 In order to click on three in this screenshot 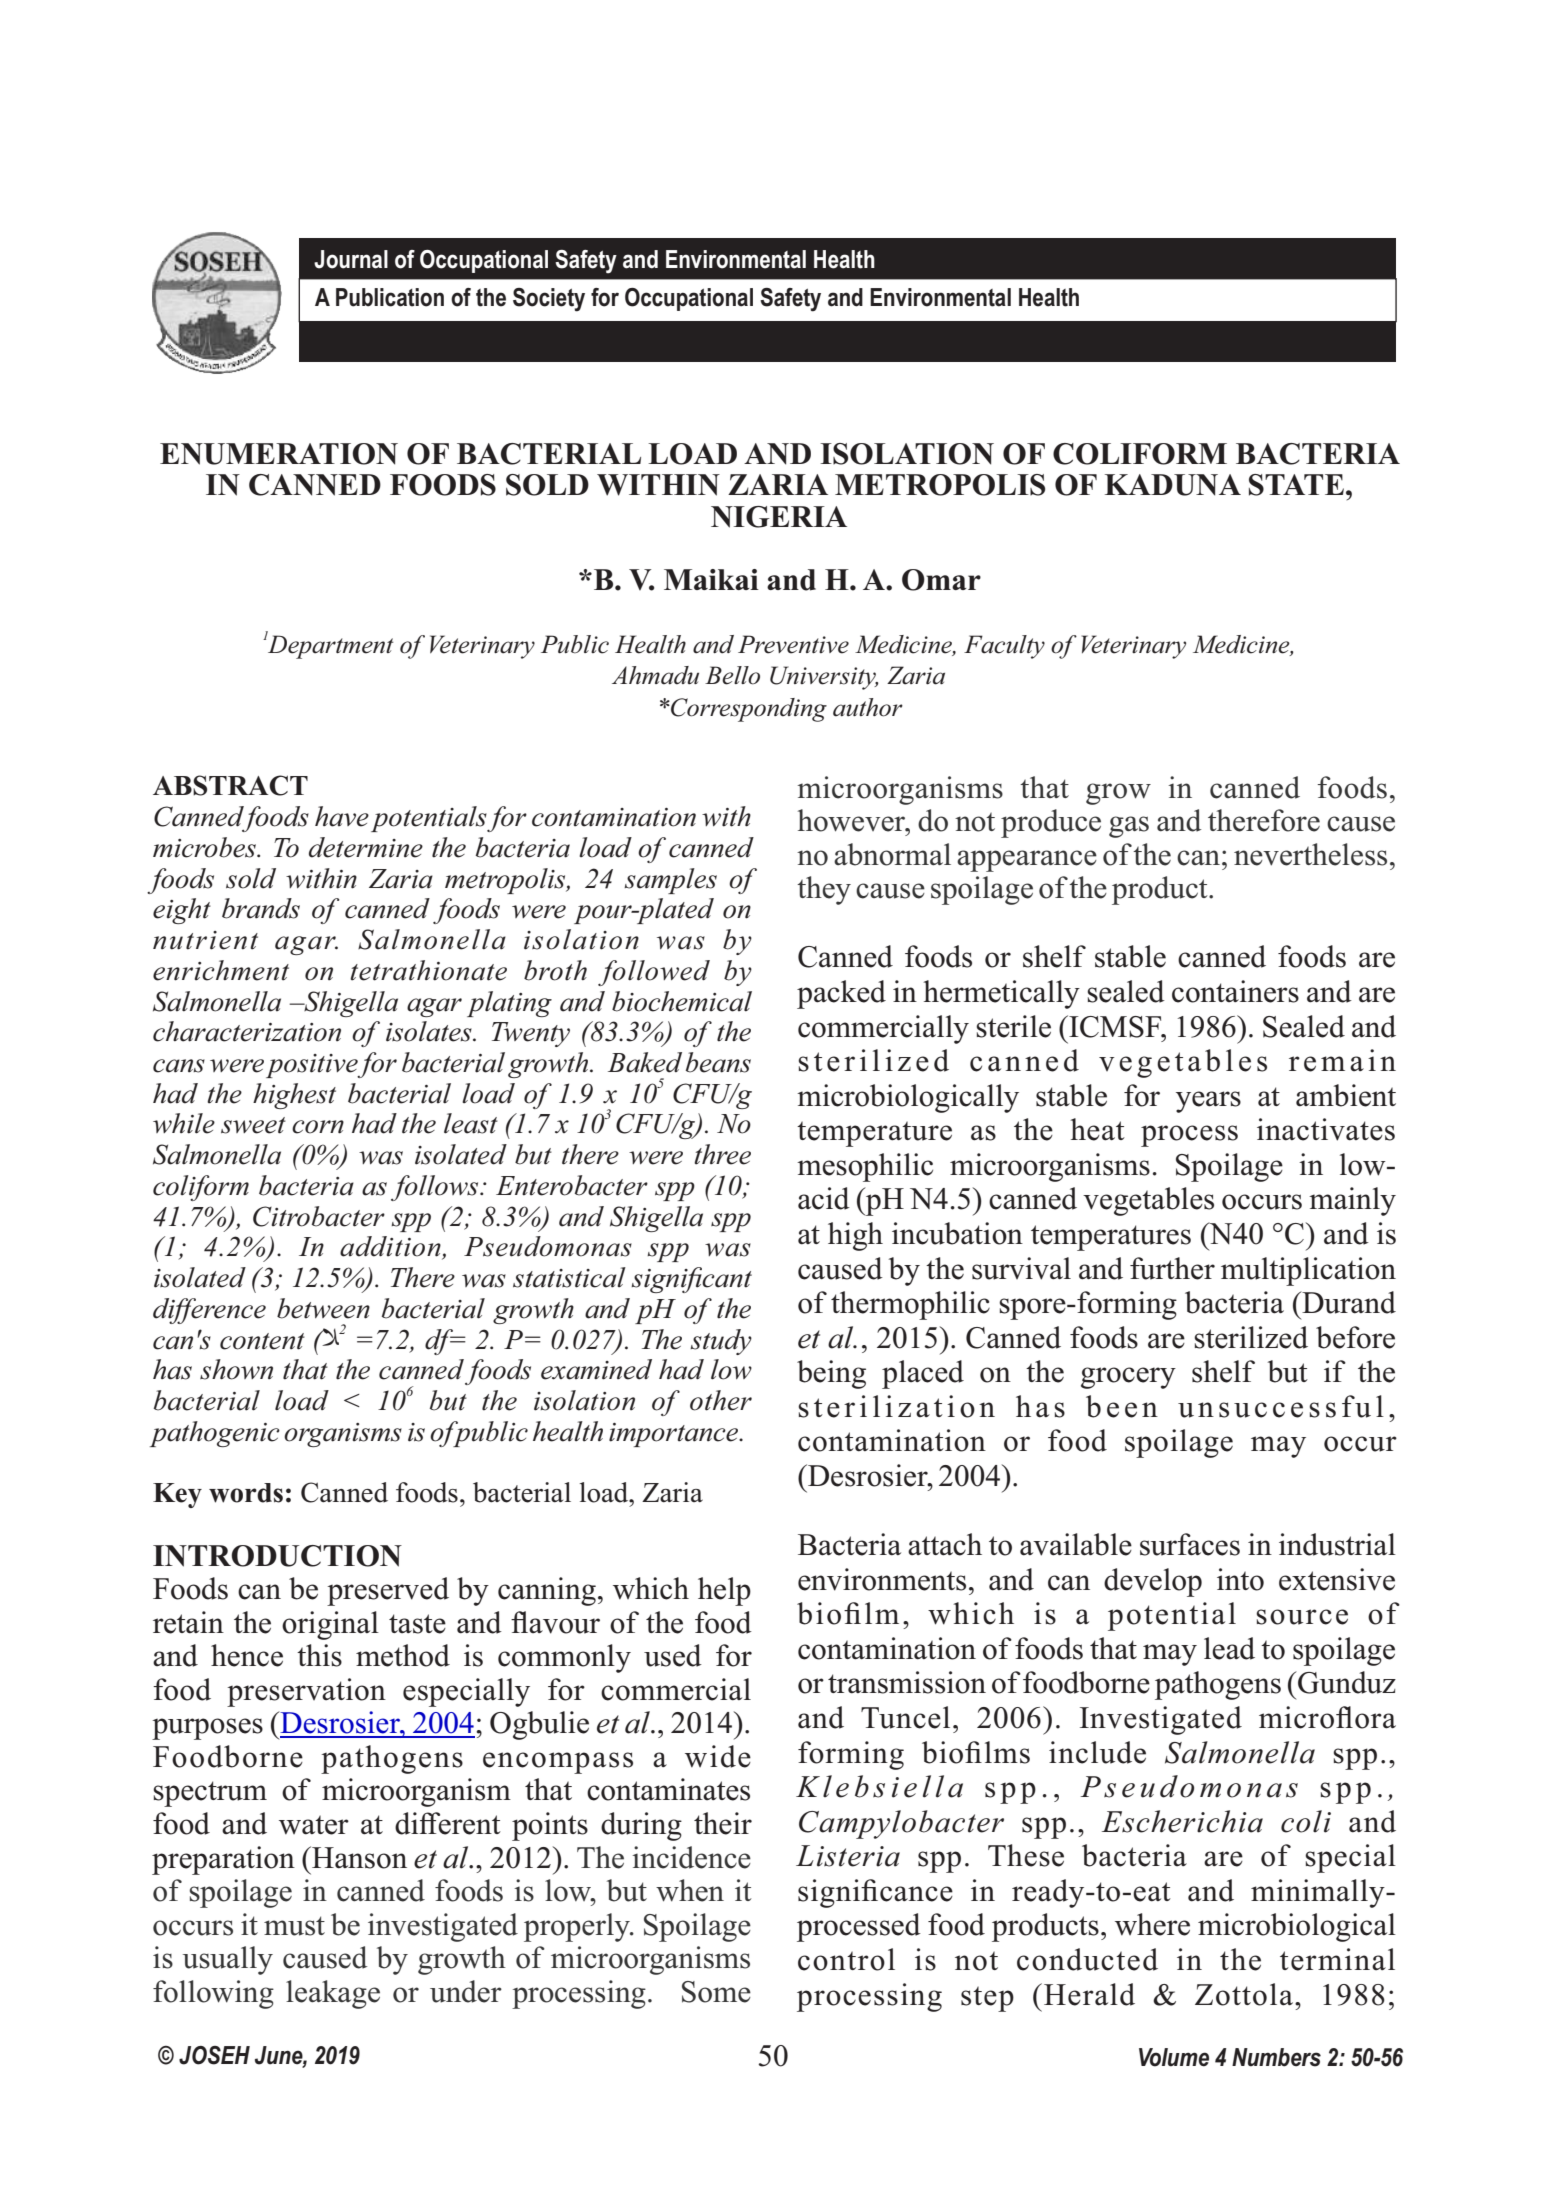, I will do `click(722, 1154)`.
